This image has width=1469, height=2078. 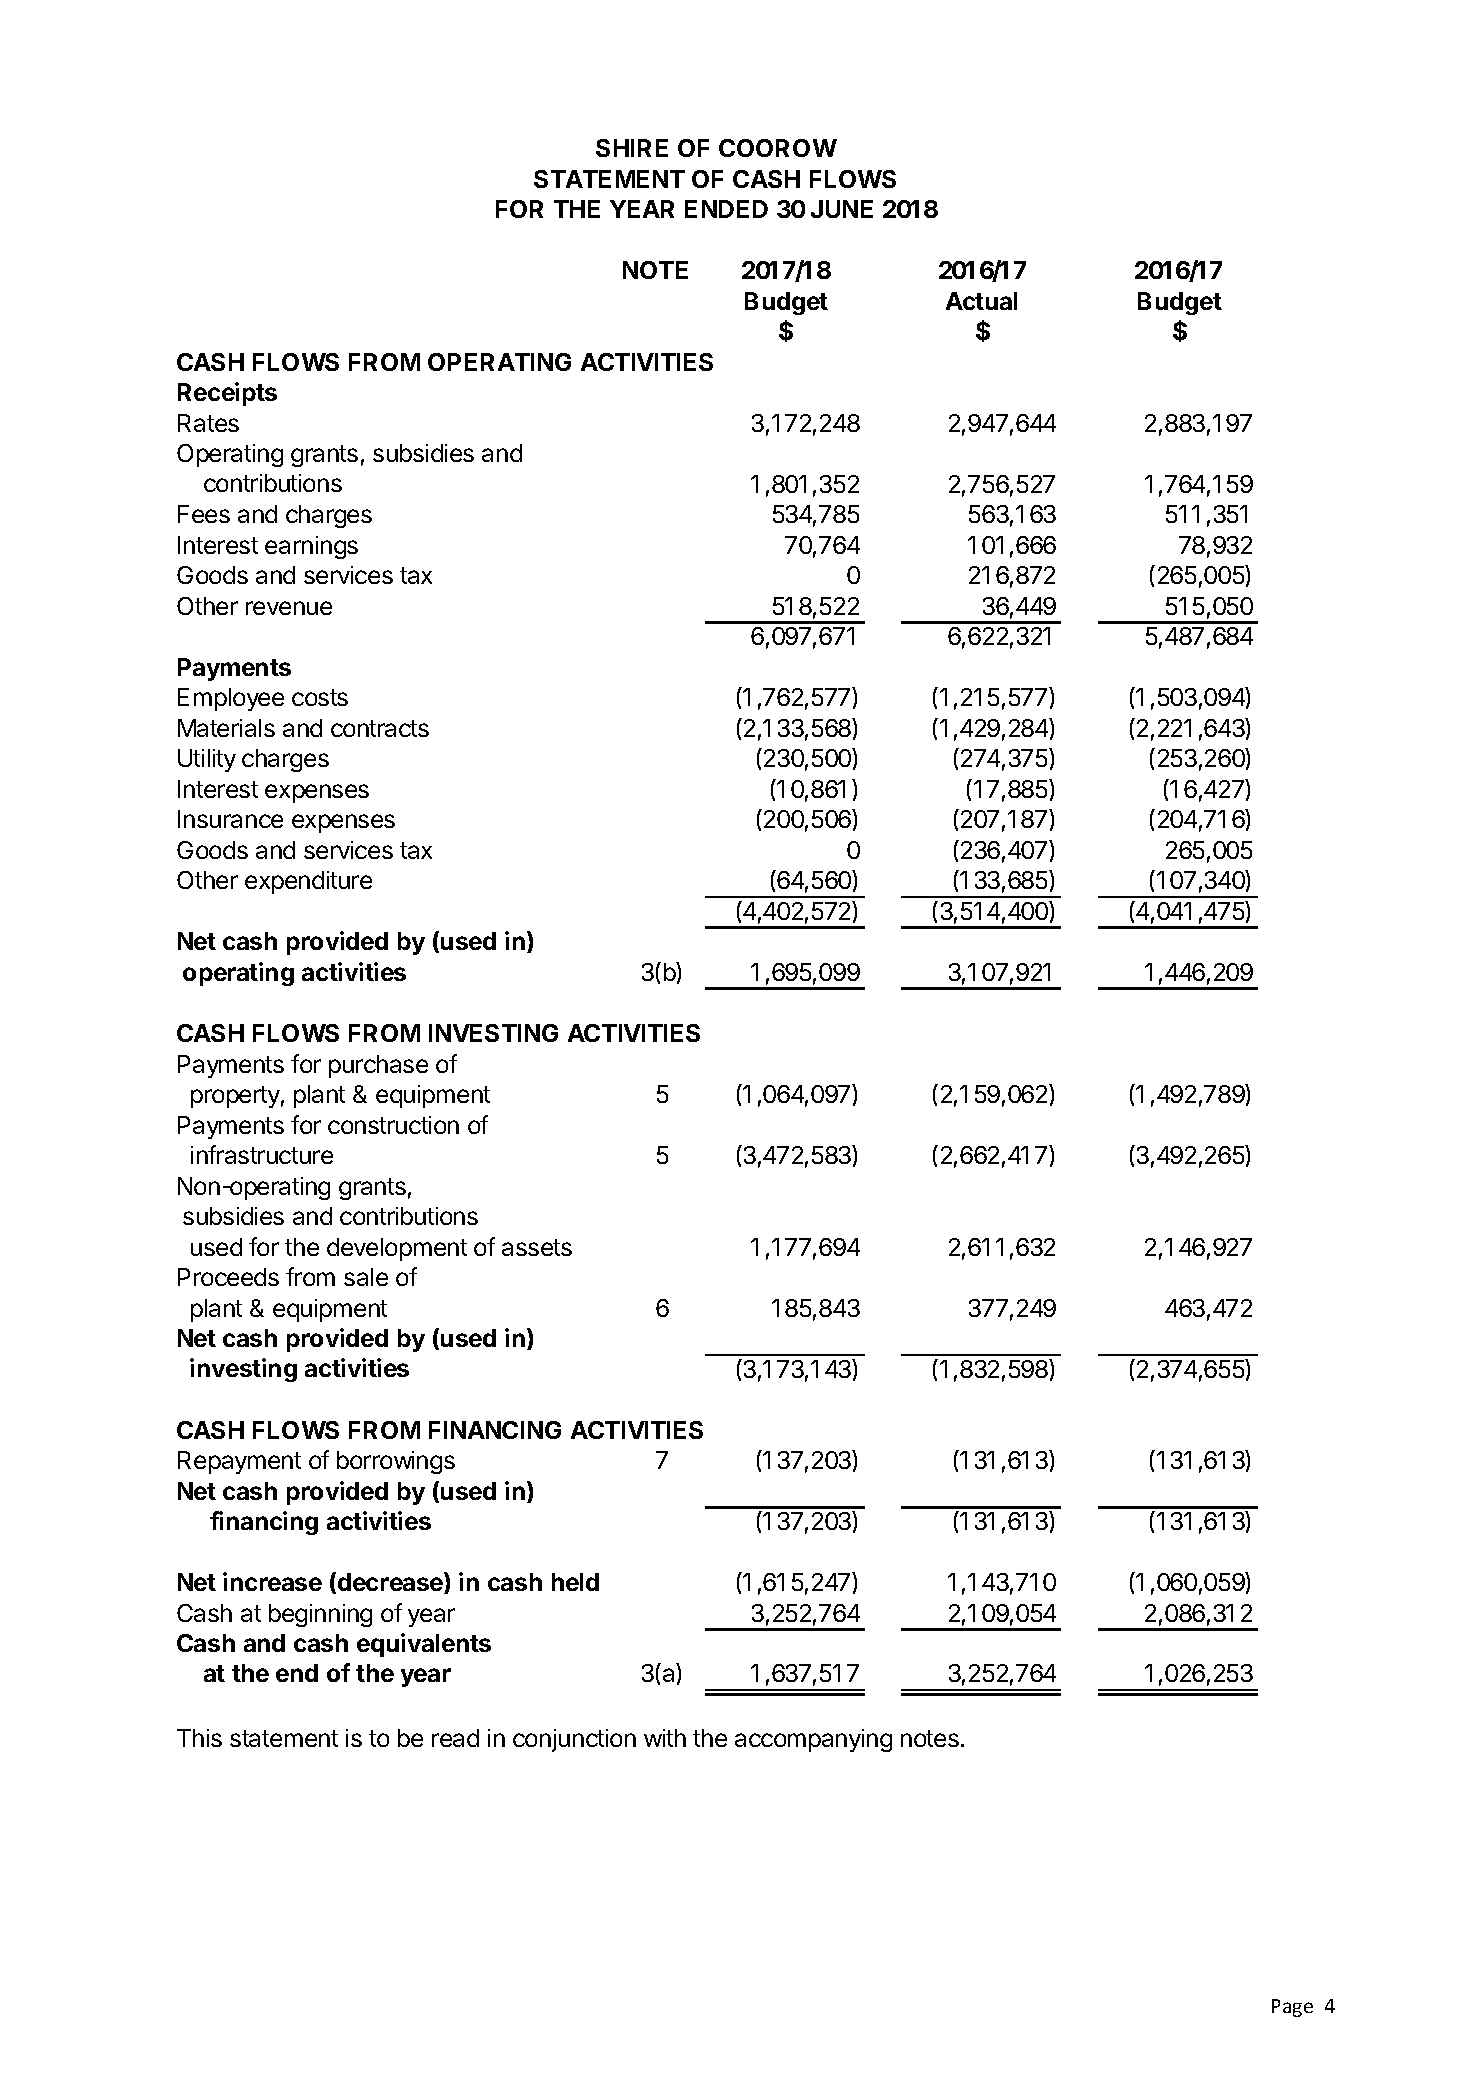 What do you see at coordinates (1292, 2008) in the image?
I see `Page` at bounding box center [1292, 2008].
